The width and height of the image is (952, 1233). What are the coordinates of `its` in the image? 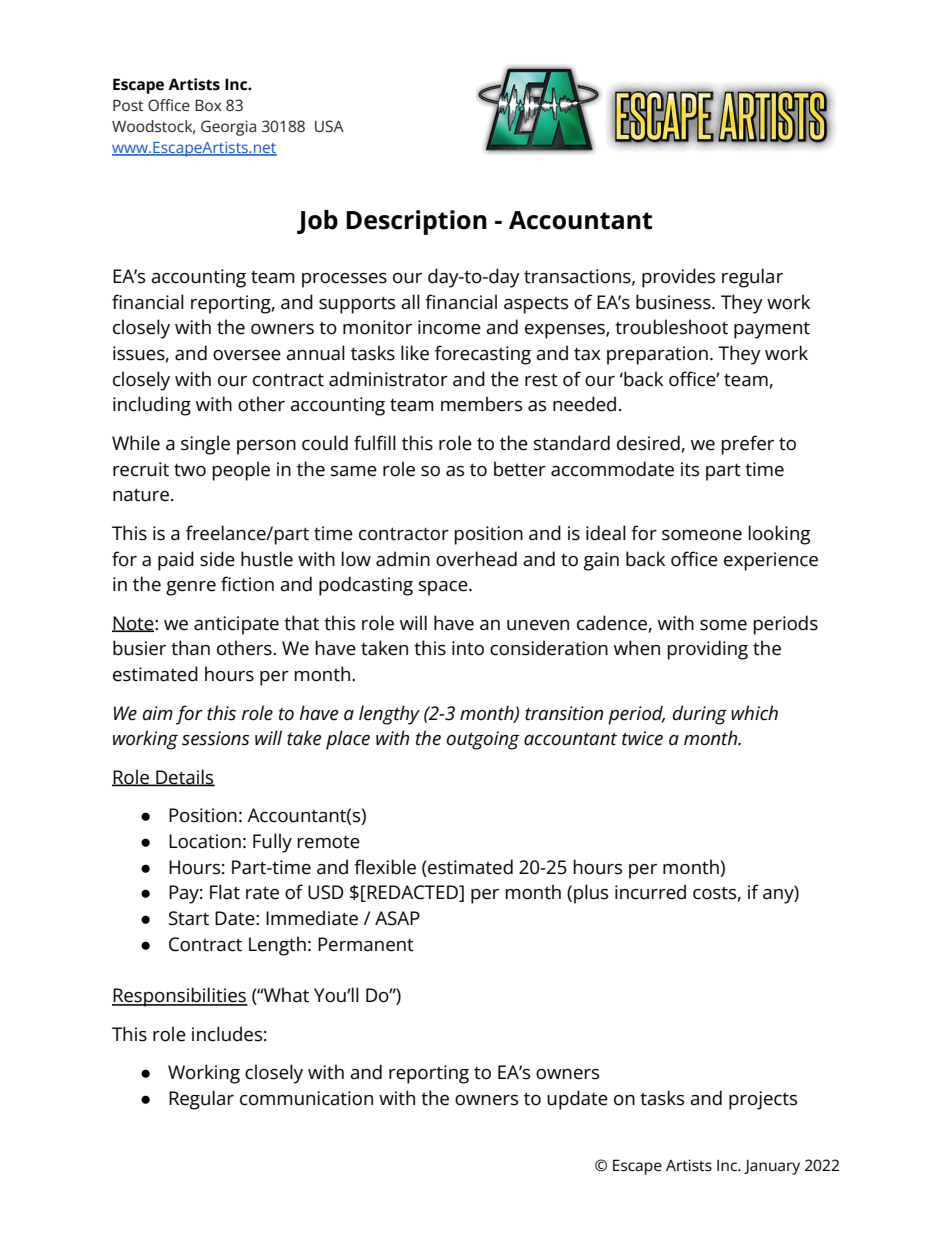 It's located at (690, 469).
